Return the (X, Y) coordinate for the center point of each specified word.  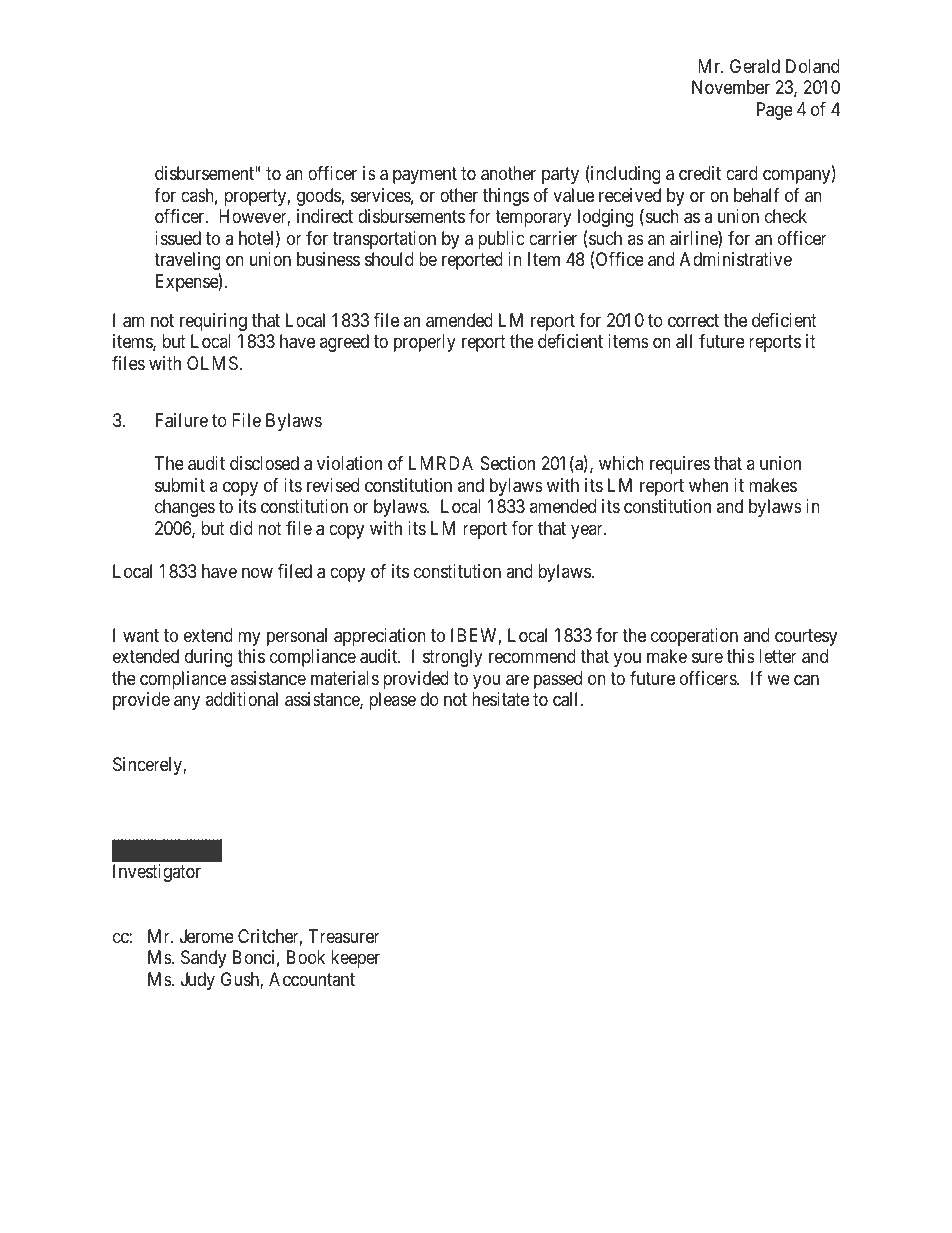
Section (508, 463)
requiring (213, 322)
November (731, 87)
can (806, 680)
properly (425, 343)
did (241, 528)
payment (425, 175)
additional (242, 699)
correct (693, 320)
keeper (355, 959)
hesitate (500, 699)
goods (319, 197)
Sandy (203, 959)
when (708, 485)
